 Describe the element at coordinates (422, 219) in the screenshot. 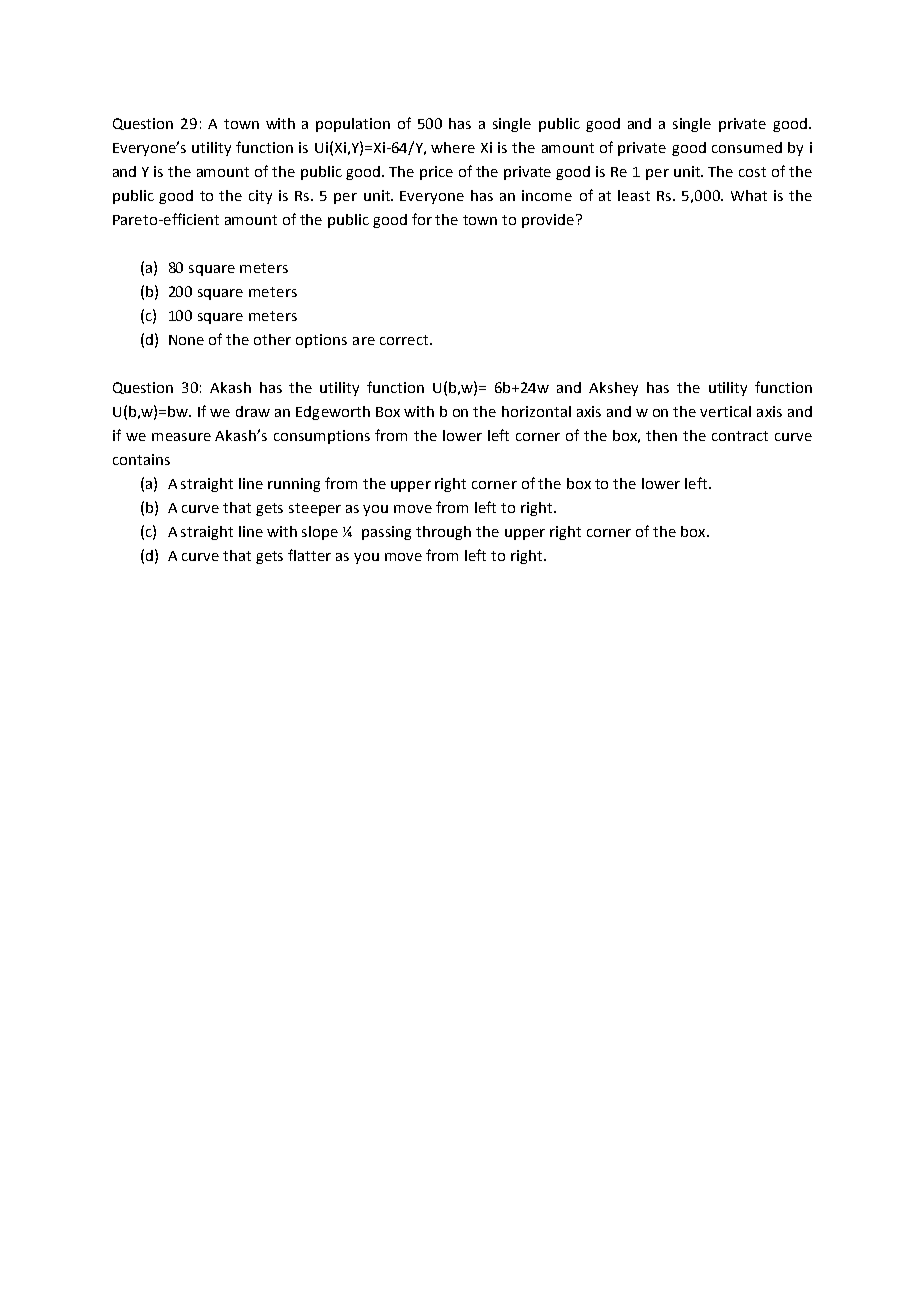

I see `for` at that location.
